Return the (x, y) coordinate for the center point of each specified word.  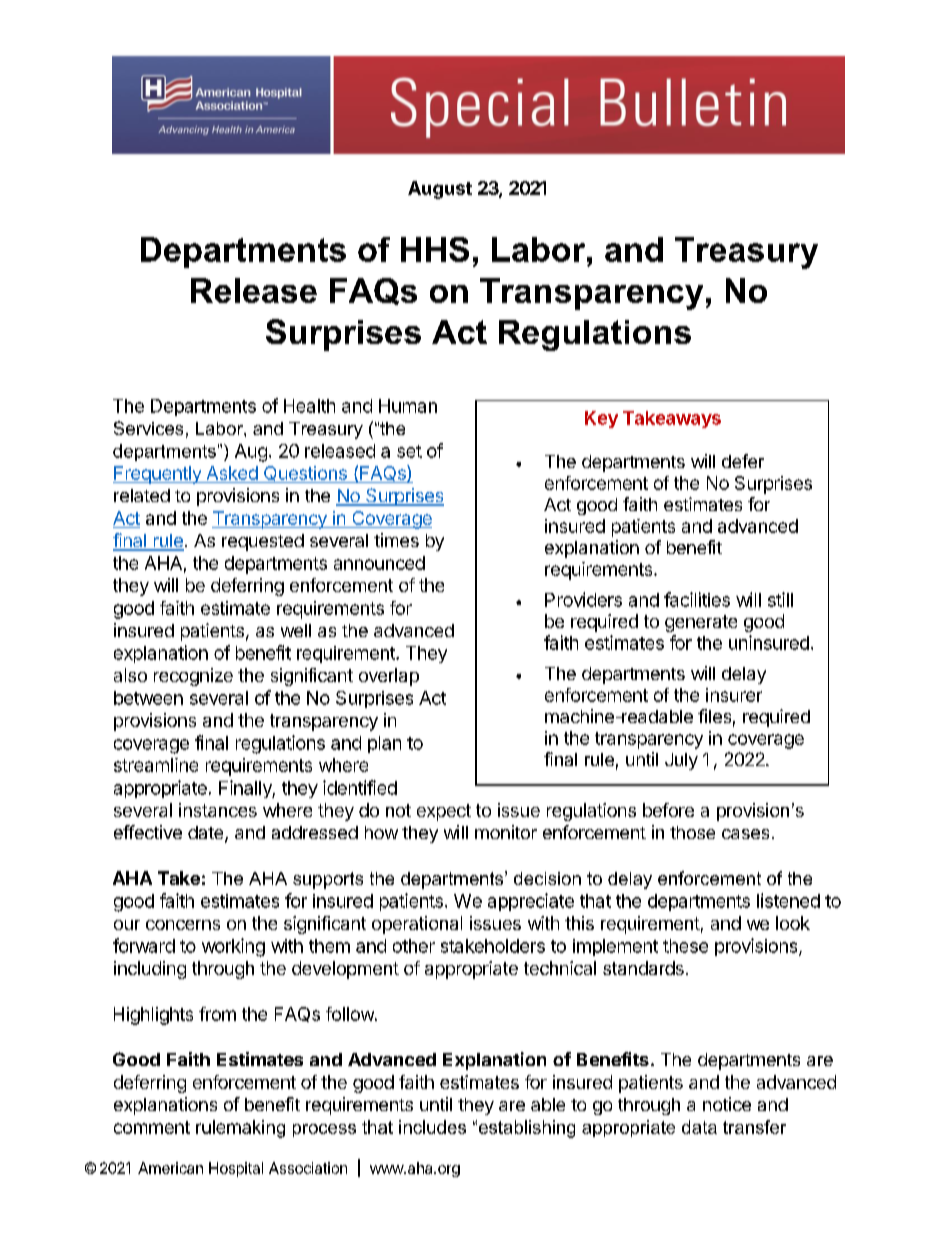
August (440, 190)
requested (263, 542)
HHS (435, 249)
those (692, 832)
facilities (697, 599)
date (207, 834)
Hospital (236, 1169)
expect (444, 812)
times (396, 540)
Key (601, 419)
